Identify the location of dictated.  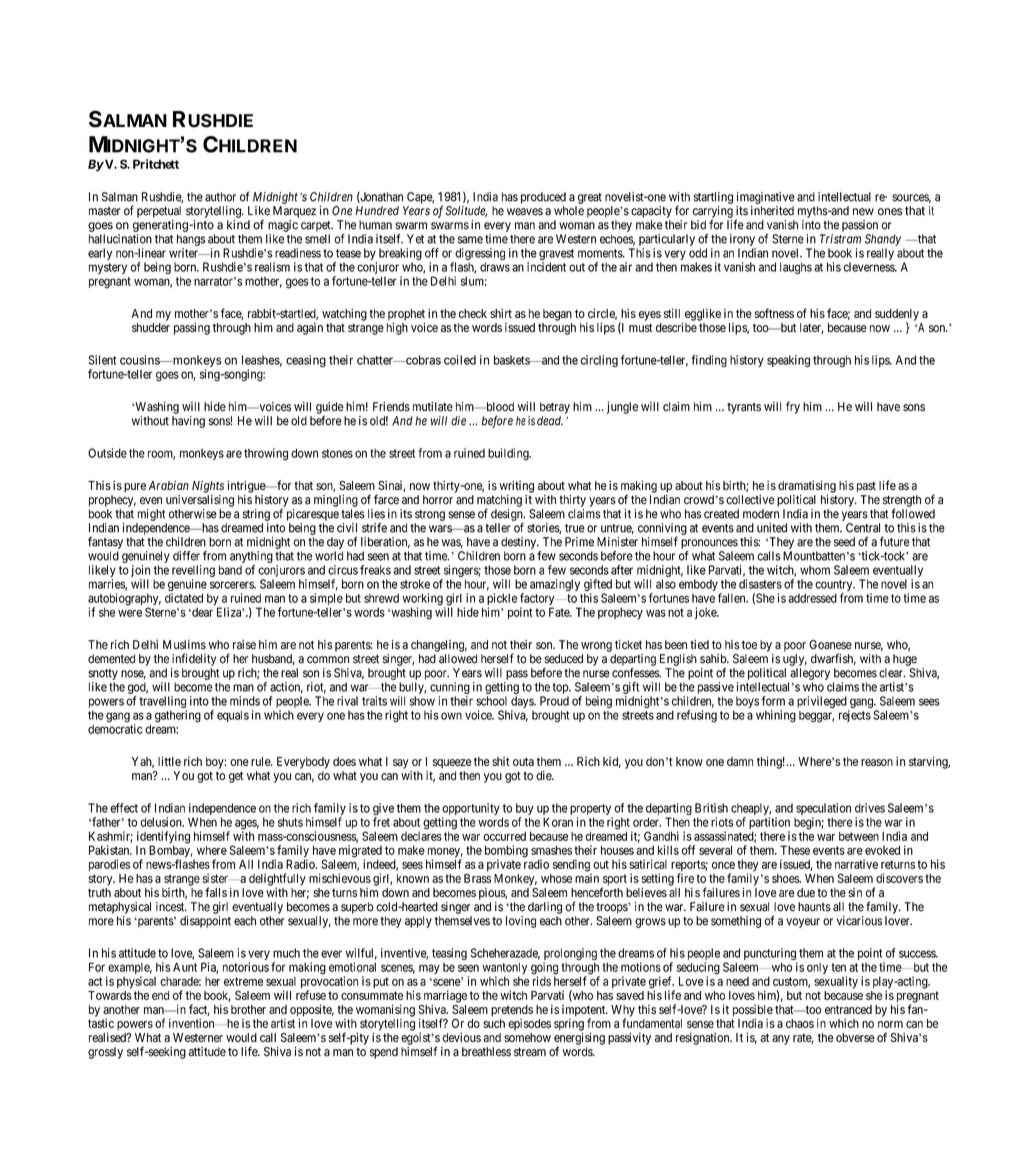
(184, 598).
